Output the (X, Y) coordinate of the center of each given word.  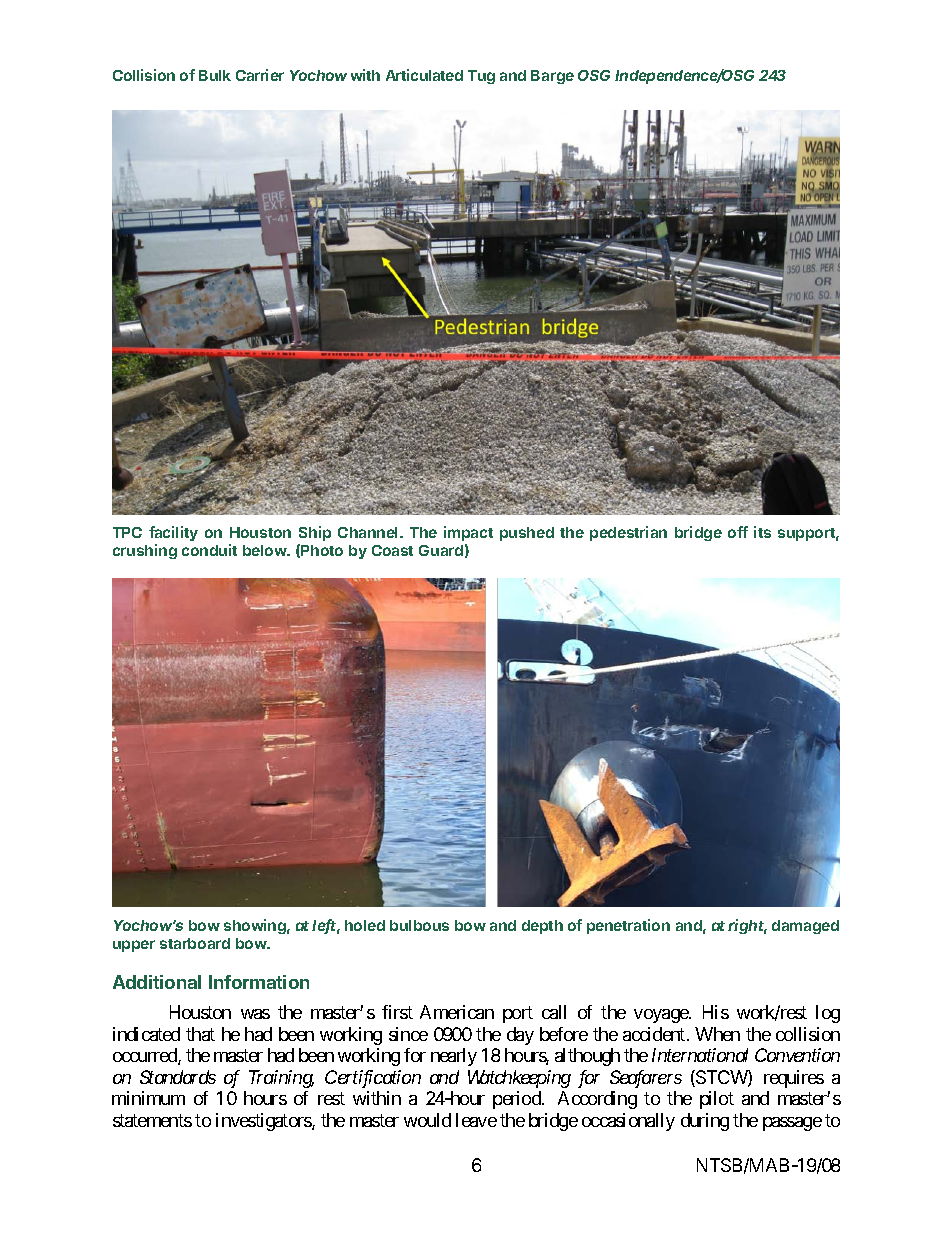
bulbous (419, 925)
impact (468, 533)
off (738, 532)
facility (173, 533)
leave (476, 1120)
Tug (481, 77)
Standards (178, 1077)
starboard (195, 943)
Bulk (215, 75)
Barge (552, 77)
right (747, 926)
